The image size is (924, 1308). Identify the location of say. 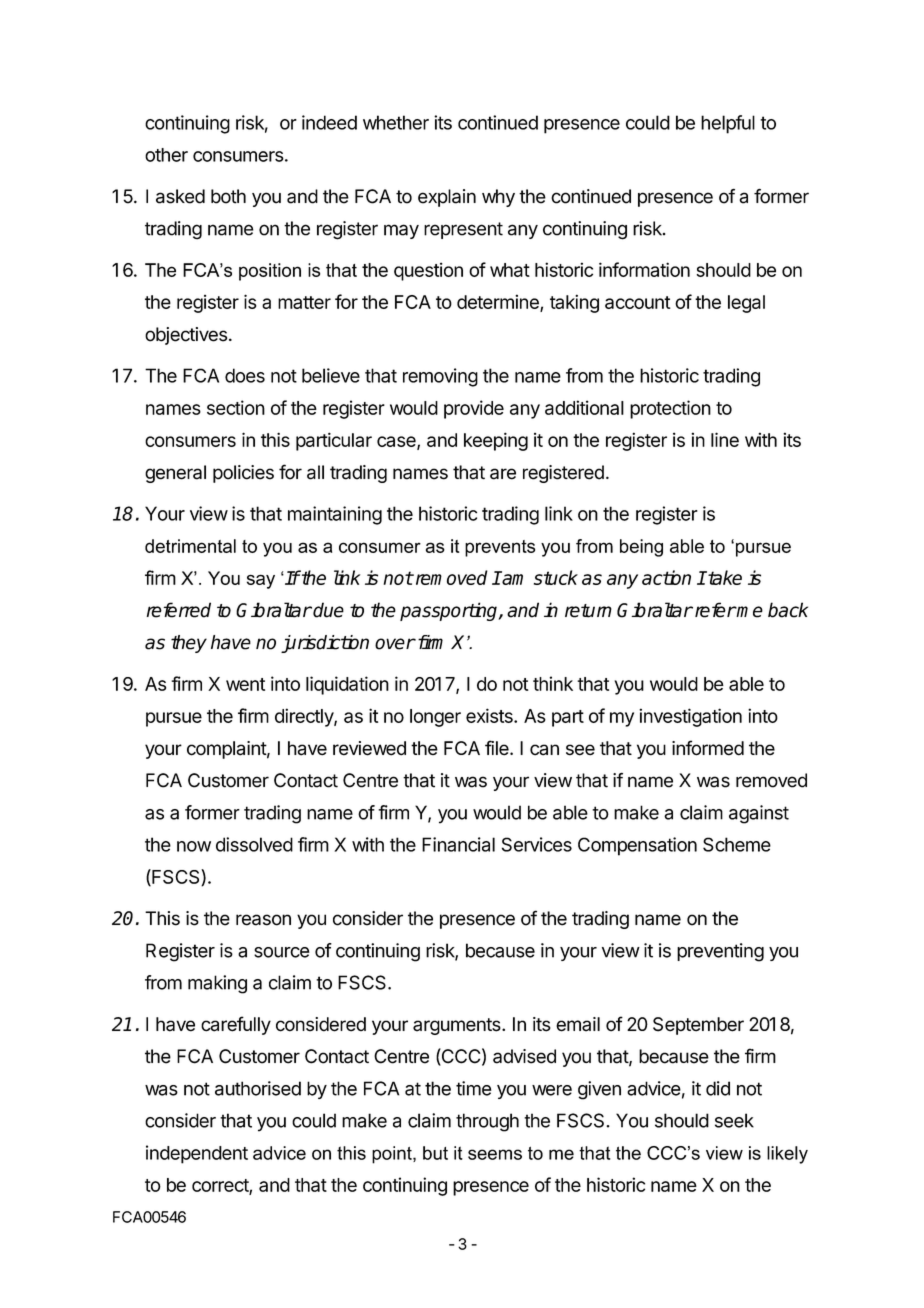
(261, 581).
